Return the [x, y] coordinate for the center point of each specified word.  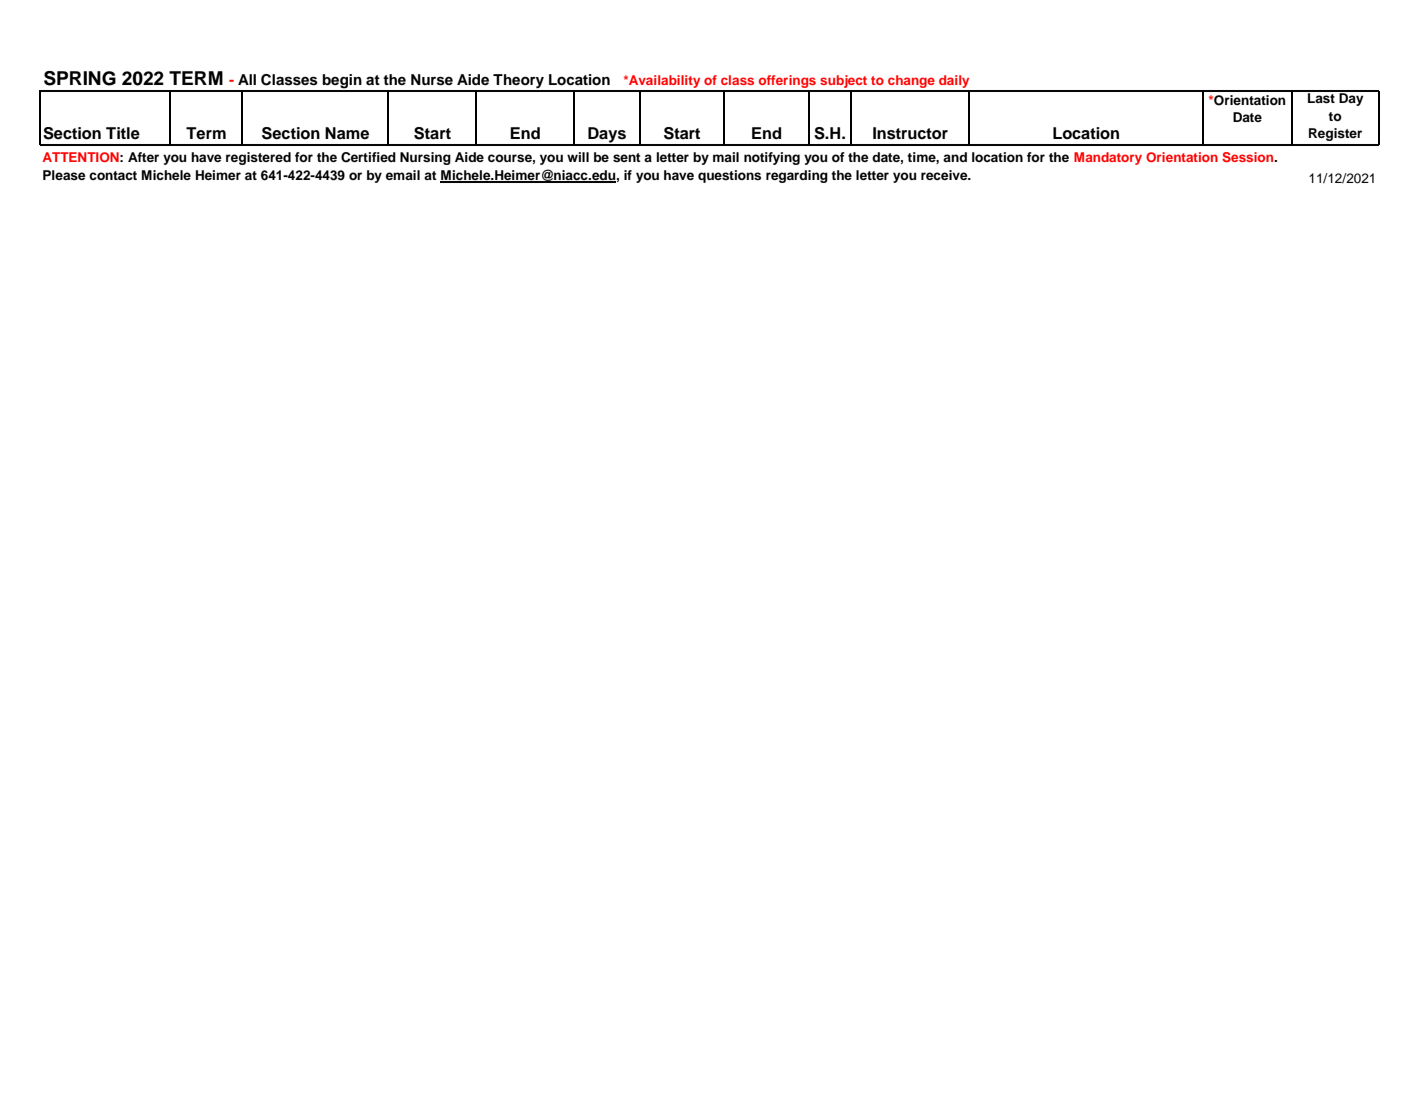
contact [113, 175]
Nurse [432, 80]
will [578, 157]
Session [1249, 157]
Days [607, 136]
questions [729, 176]
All [247, 79]
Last [1321, 97]
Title [123, 133]
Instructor [910, 133]
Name [347, 133]
